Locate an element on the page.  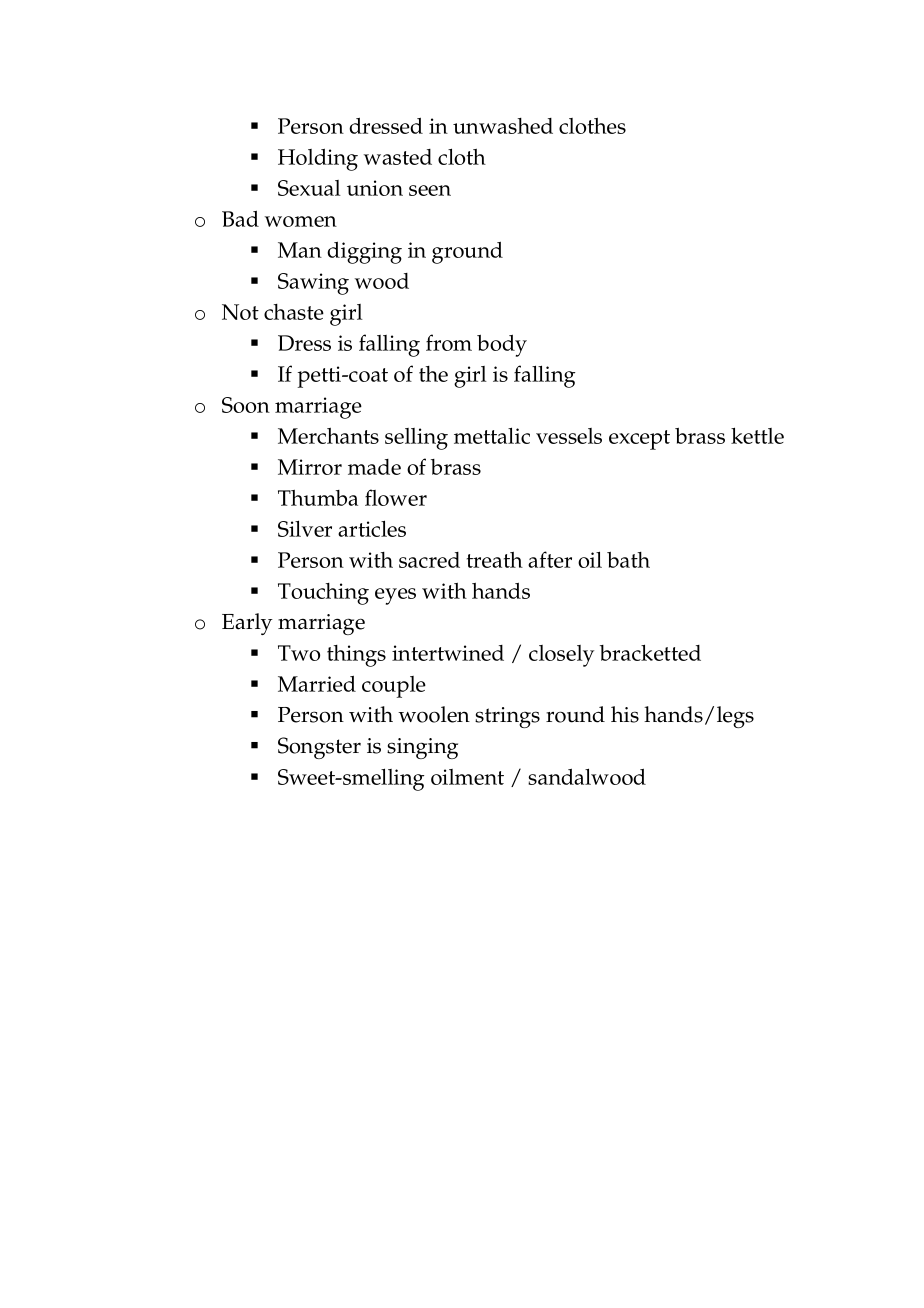
body is located at coordinates (502, 346).
